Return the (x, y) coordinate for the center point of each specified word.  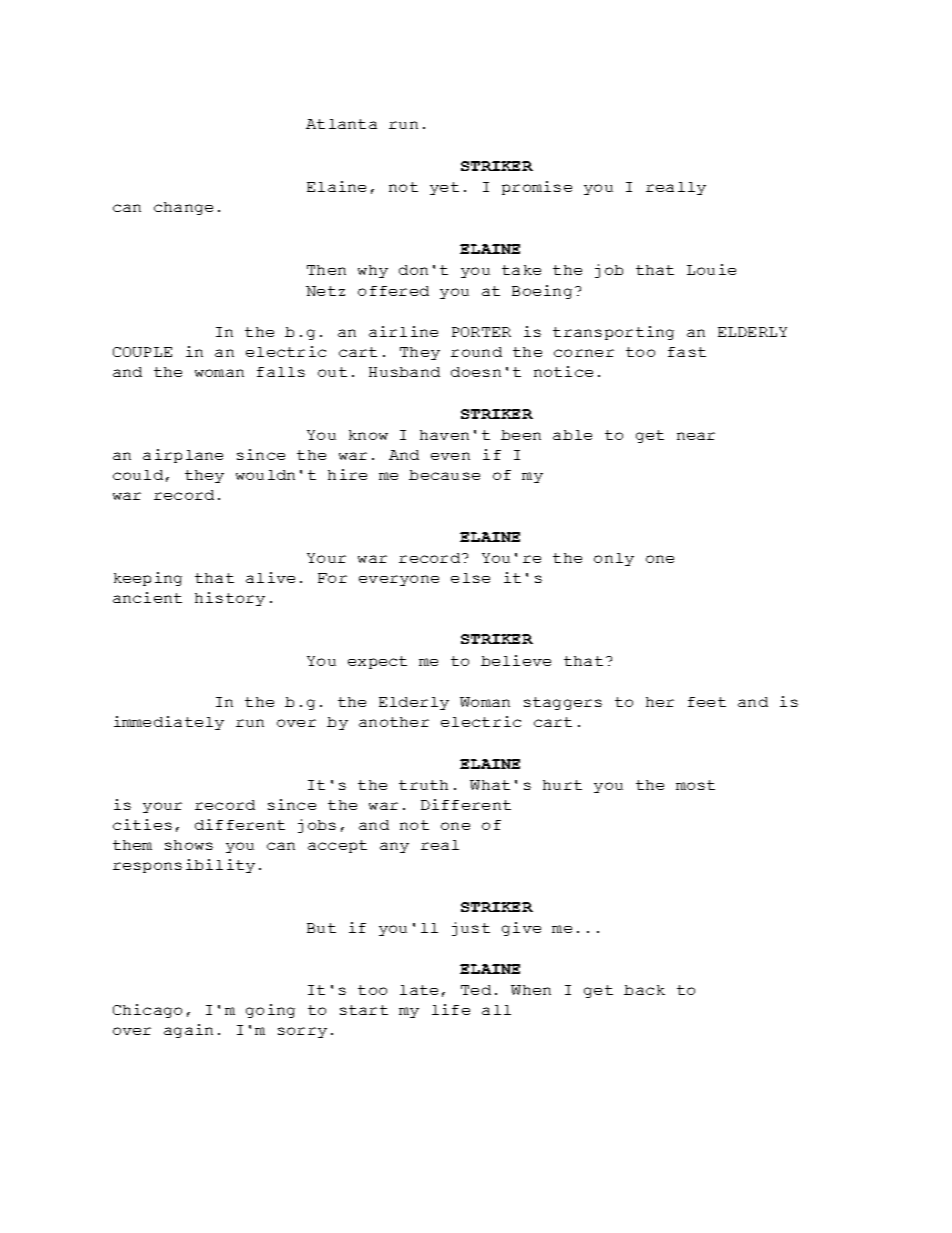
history (230, 599)
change (183, 208)
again (188, 1031)
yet (444, 188)
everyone (399, 580)
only (614, 559)
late (419, 990)
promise (537, 188)
